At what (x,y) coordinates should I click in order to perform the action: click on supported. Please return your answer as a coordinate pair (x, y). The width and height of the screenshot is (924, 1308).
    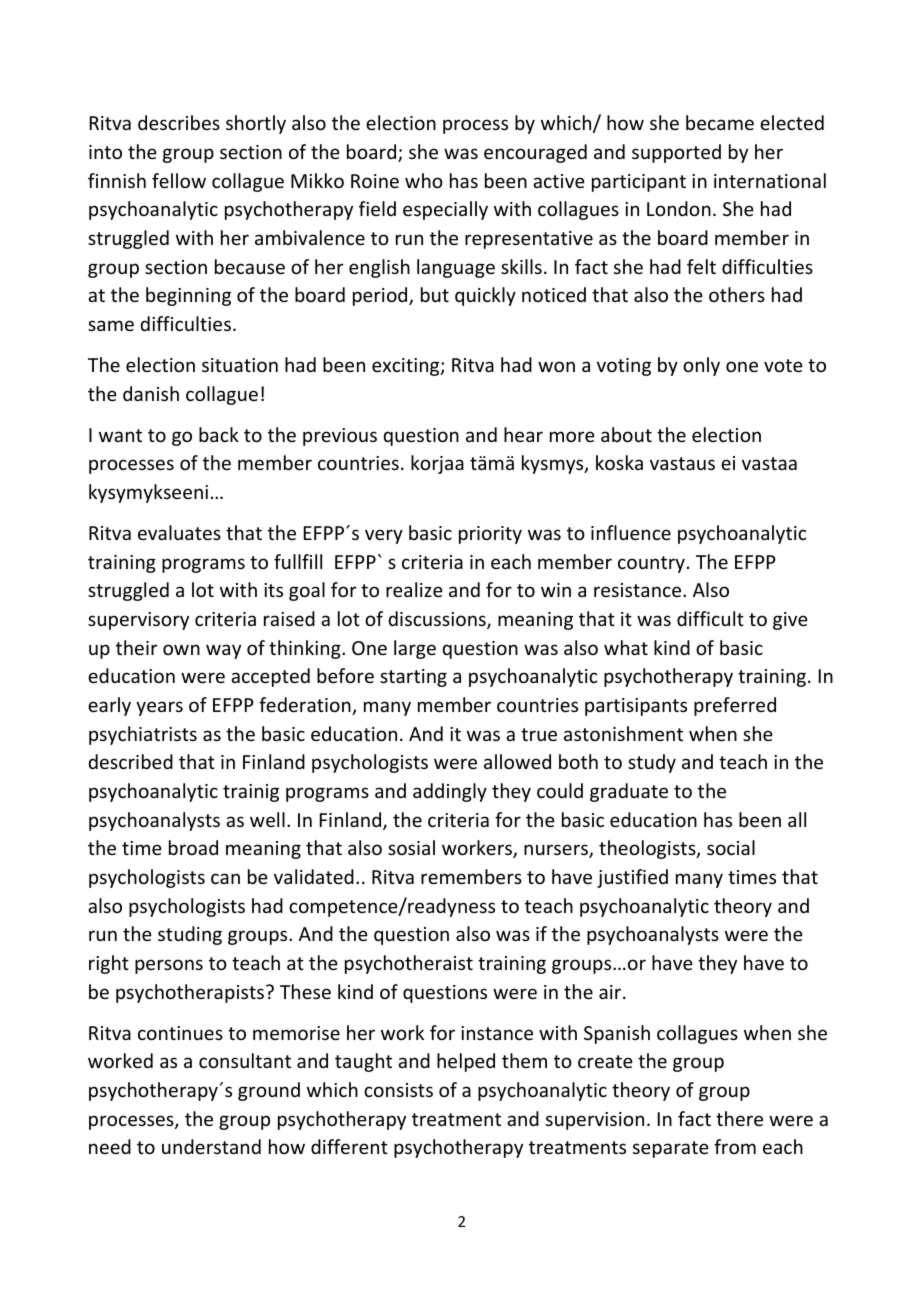
    Looking at the image, I should click on (676, 153).
